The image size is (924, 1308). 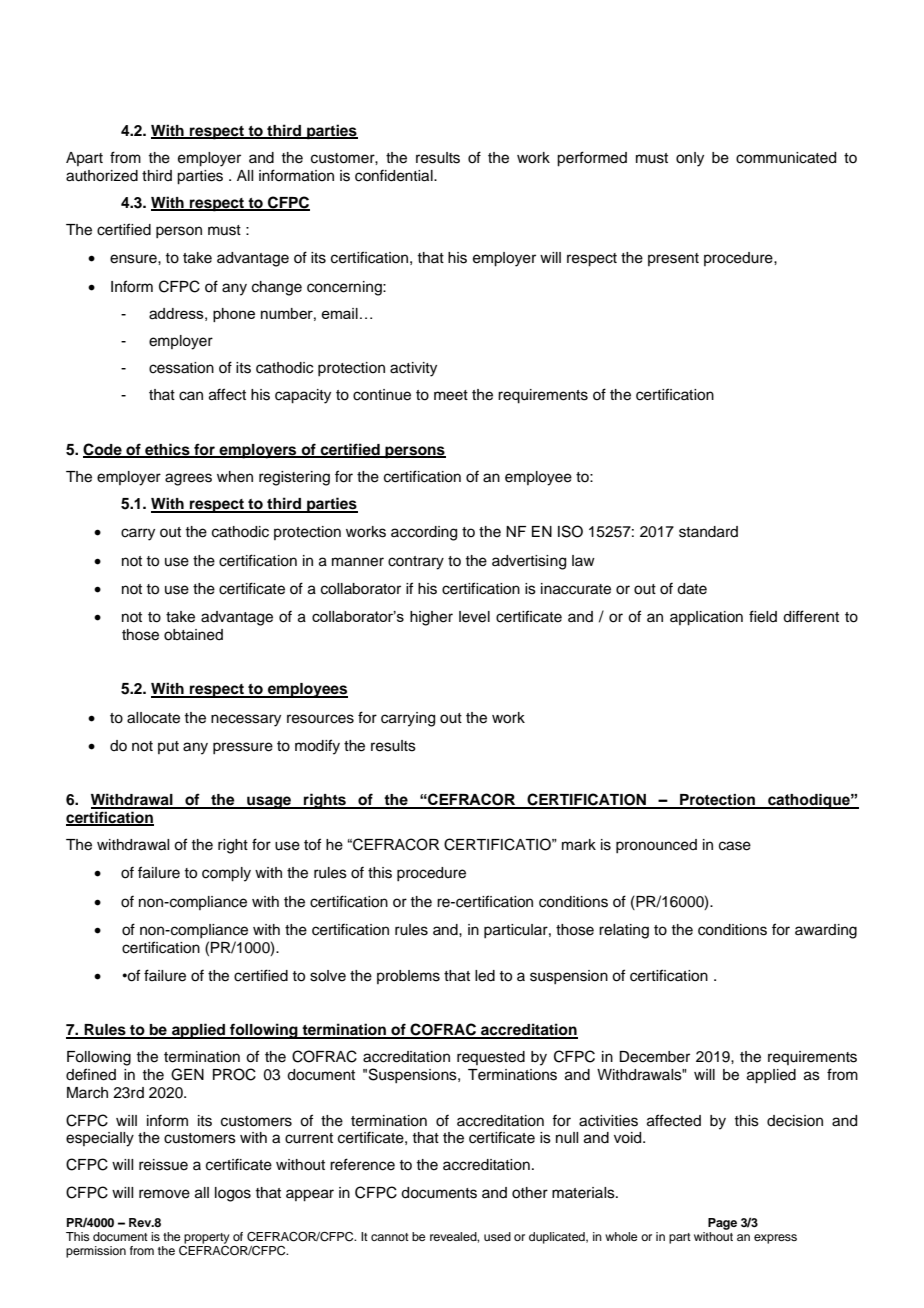 What do you see at coordinates (395, 175) in the image?
I see `confidential` at bounding box center [395, 175].
